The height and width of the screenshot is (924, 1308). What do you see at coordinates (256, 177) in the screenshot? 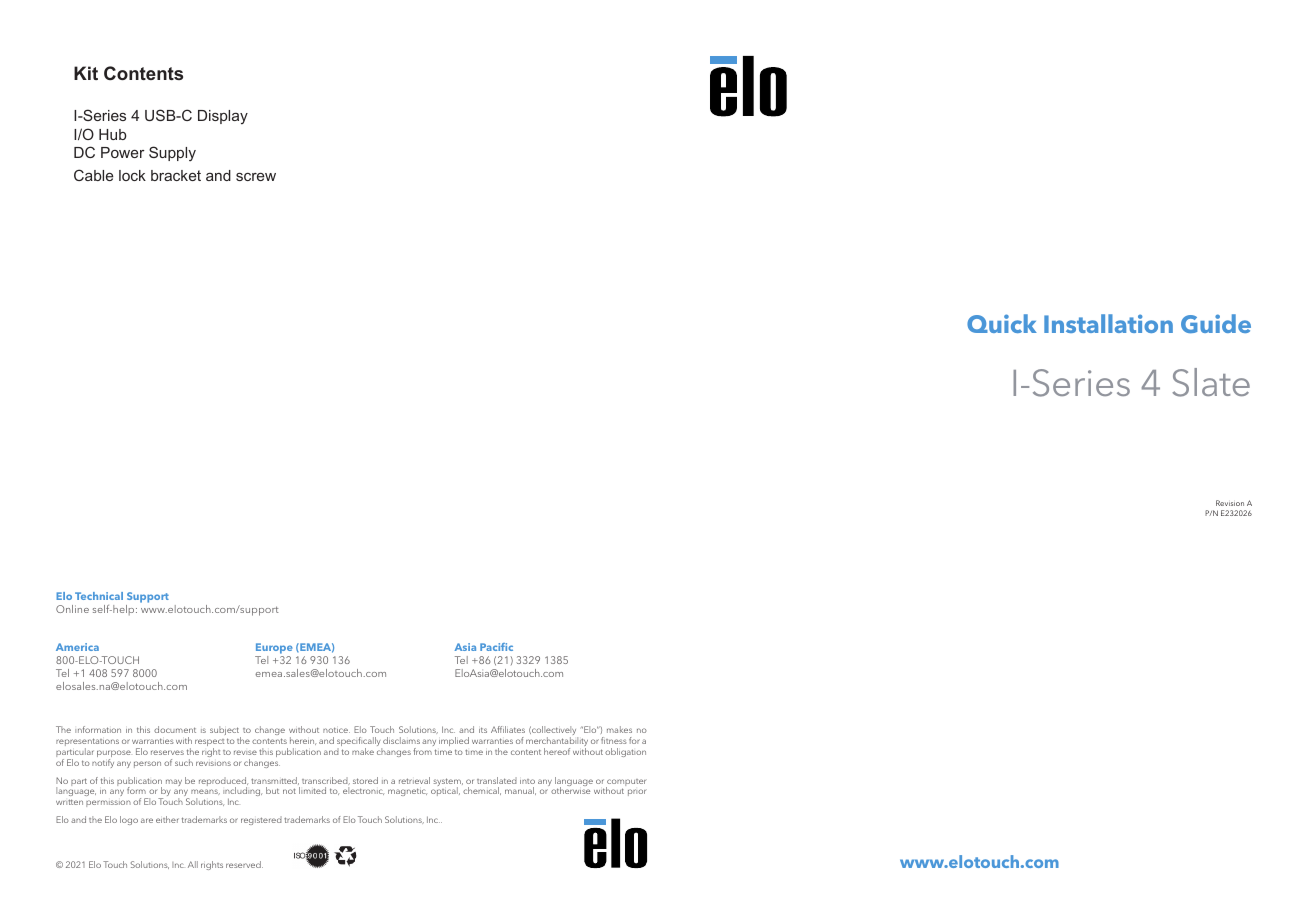
I see `screw` at bounding box center [256, 177].
